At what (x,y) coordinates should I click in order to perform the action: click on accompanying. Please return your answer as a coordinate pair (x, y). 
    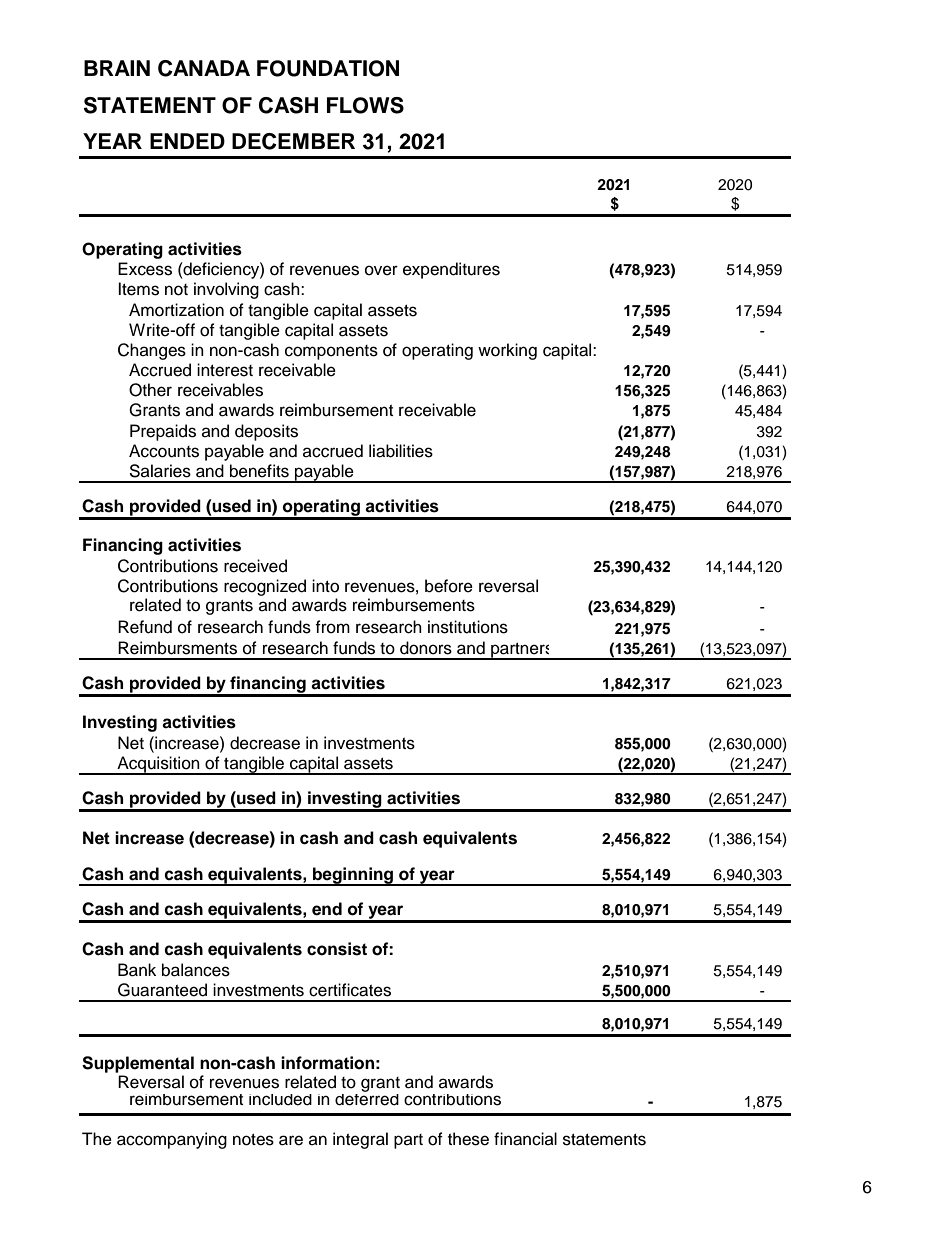
    Looking at the image, I should click on (172, 1140).
